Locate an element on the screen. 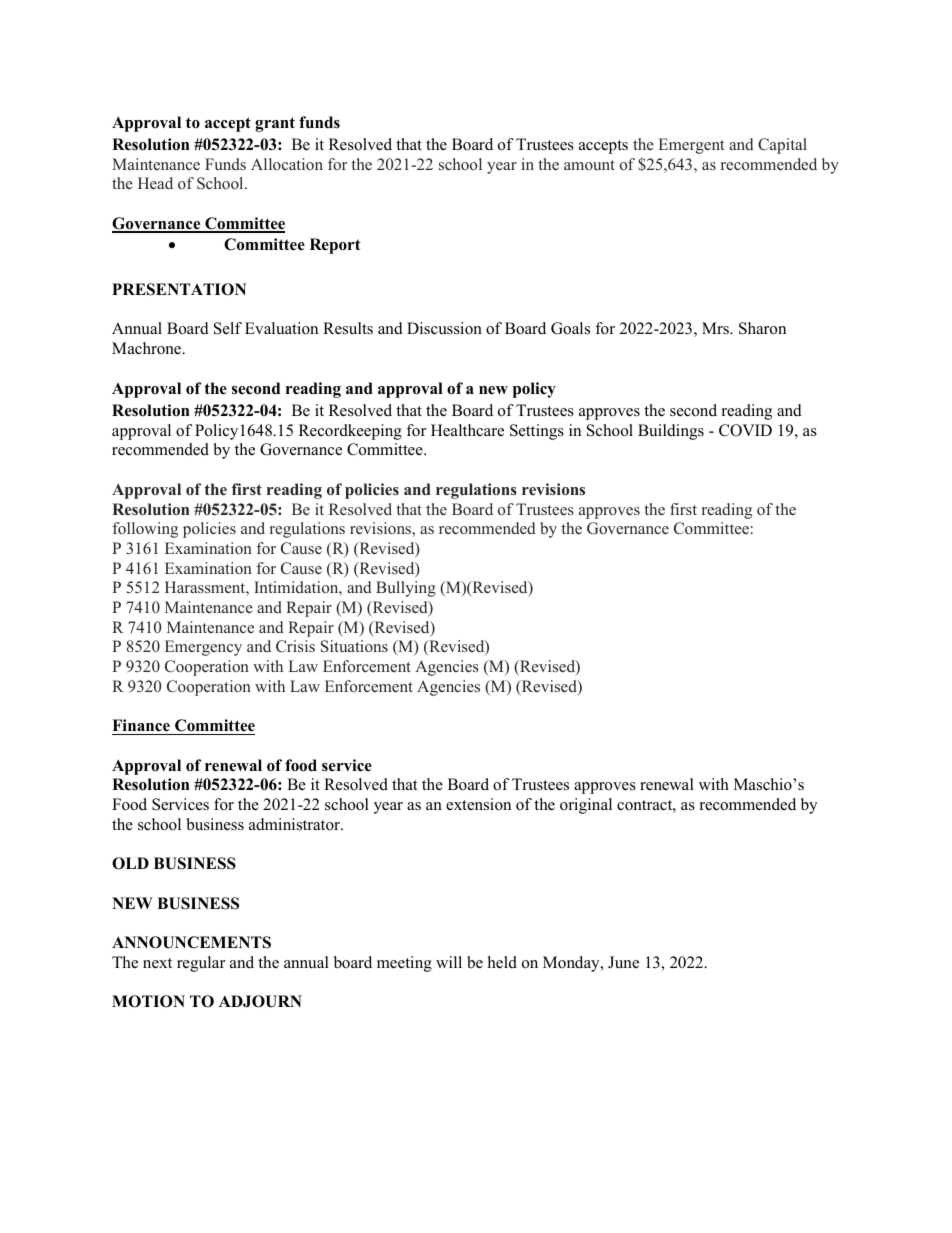 The height and width of the screenshot is (1233, 952). Mrs is located at coordinates (716, 328).
